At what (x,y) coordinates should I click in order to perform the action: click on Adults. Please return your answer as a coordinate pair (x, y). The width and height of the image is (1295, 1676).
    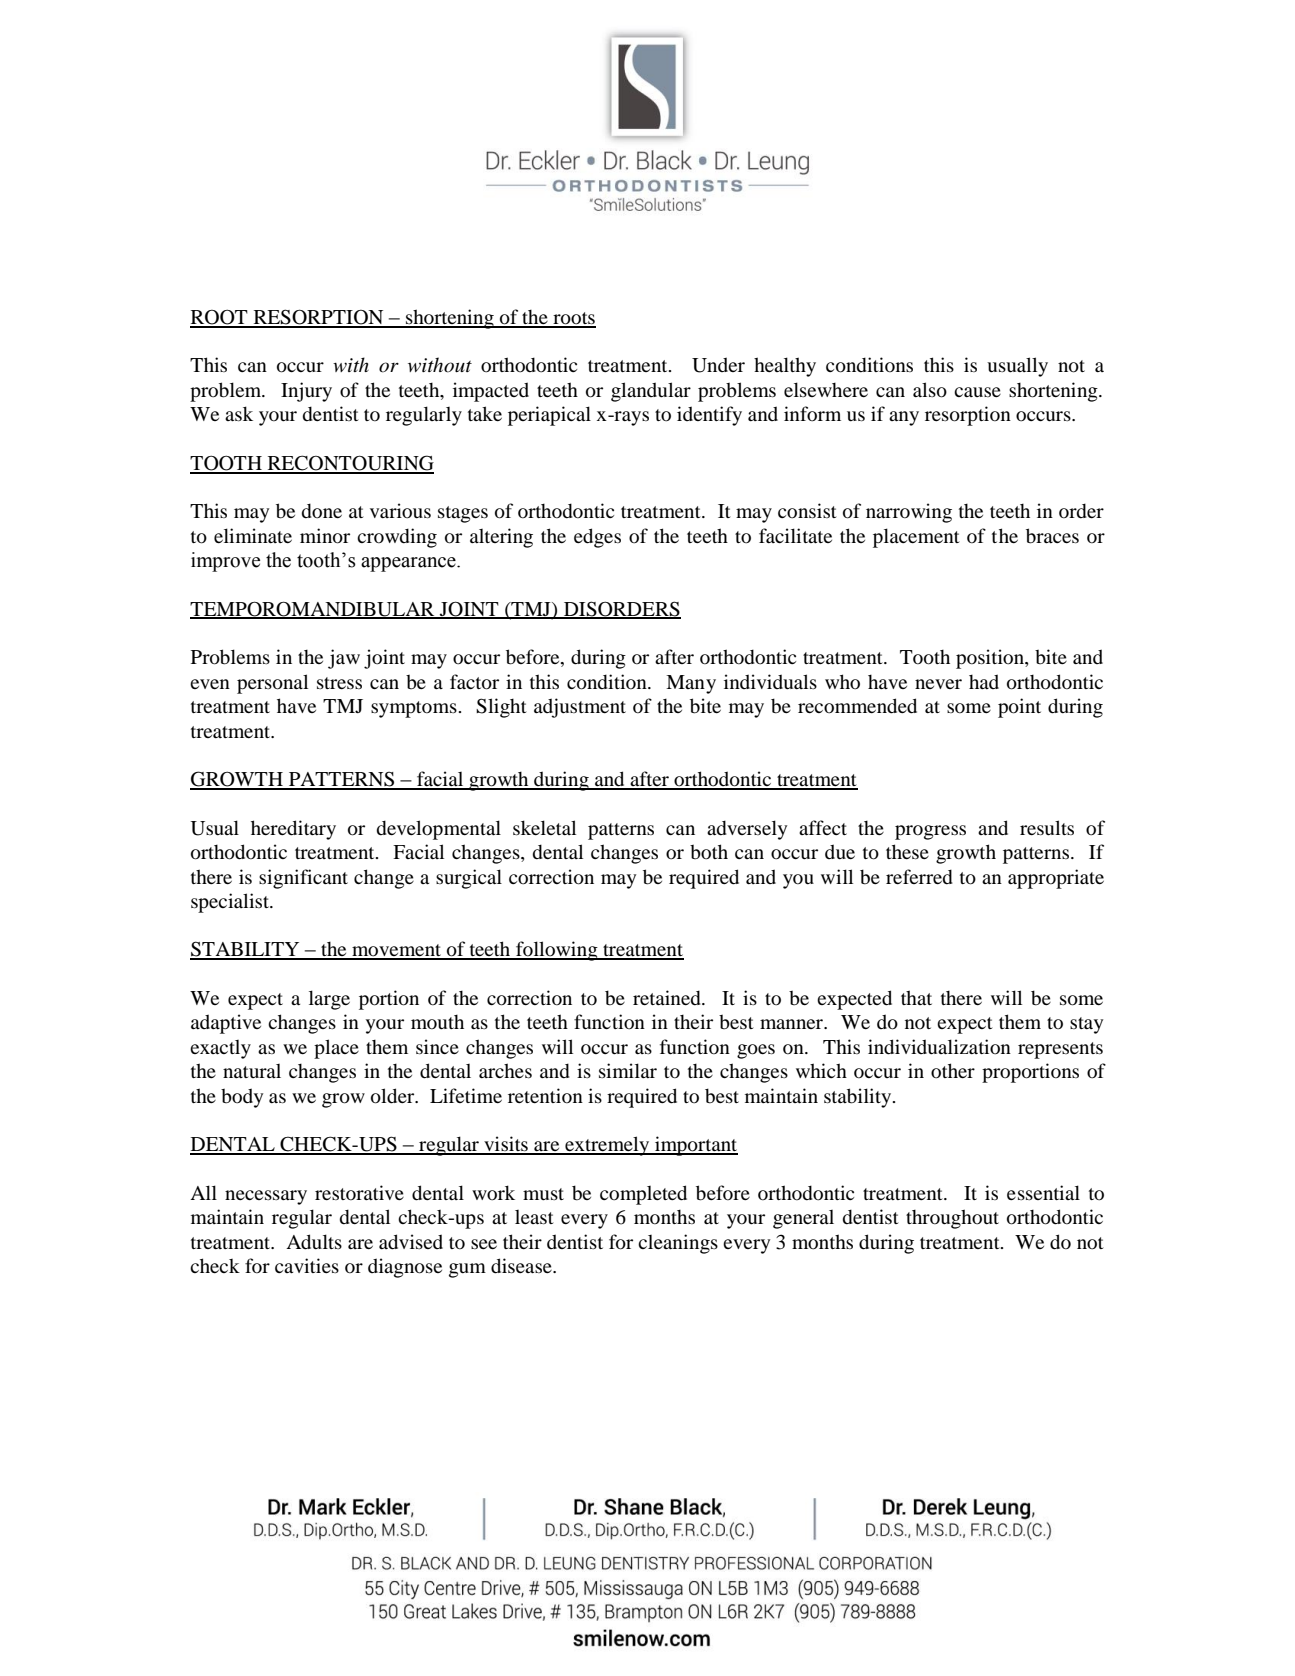
    Looking at the image, I should click on (314, 1242).
